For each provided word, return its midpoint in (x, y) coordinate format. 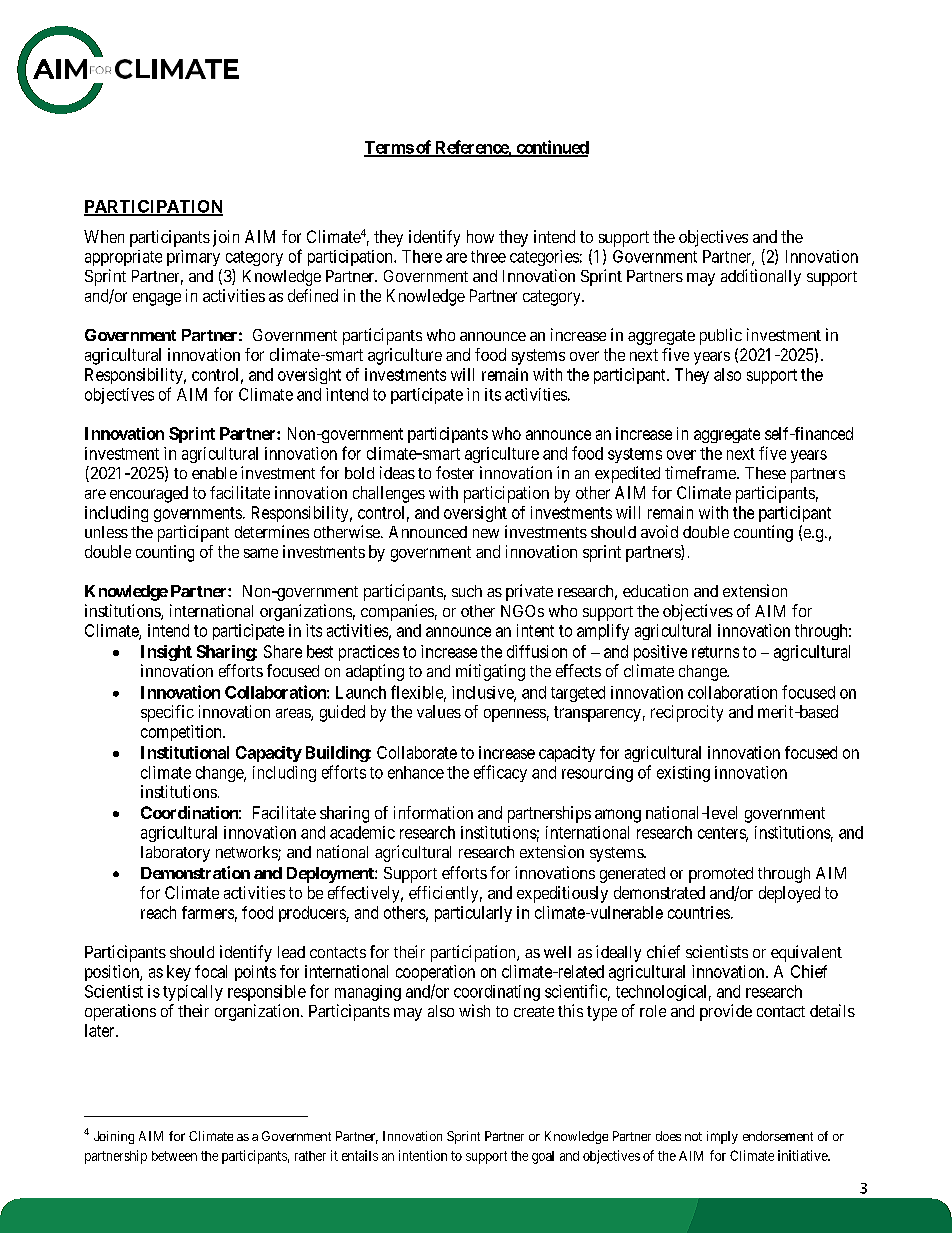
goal (543, 1157)
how (480, 236)
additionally (761, 277)
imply (722, 1137)
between (174, 1156)
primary (193, 258)
